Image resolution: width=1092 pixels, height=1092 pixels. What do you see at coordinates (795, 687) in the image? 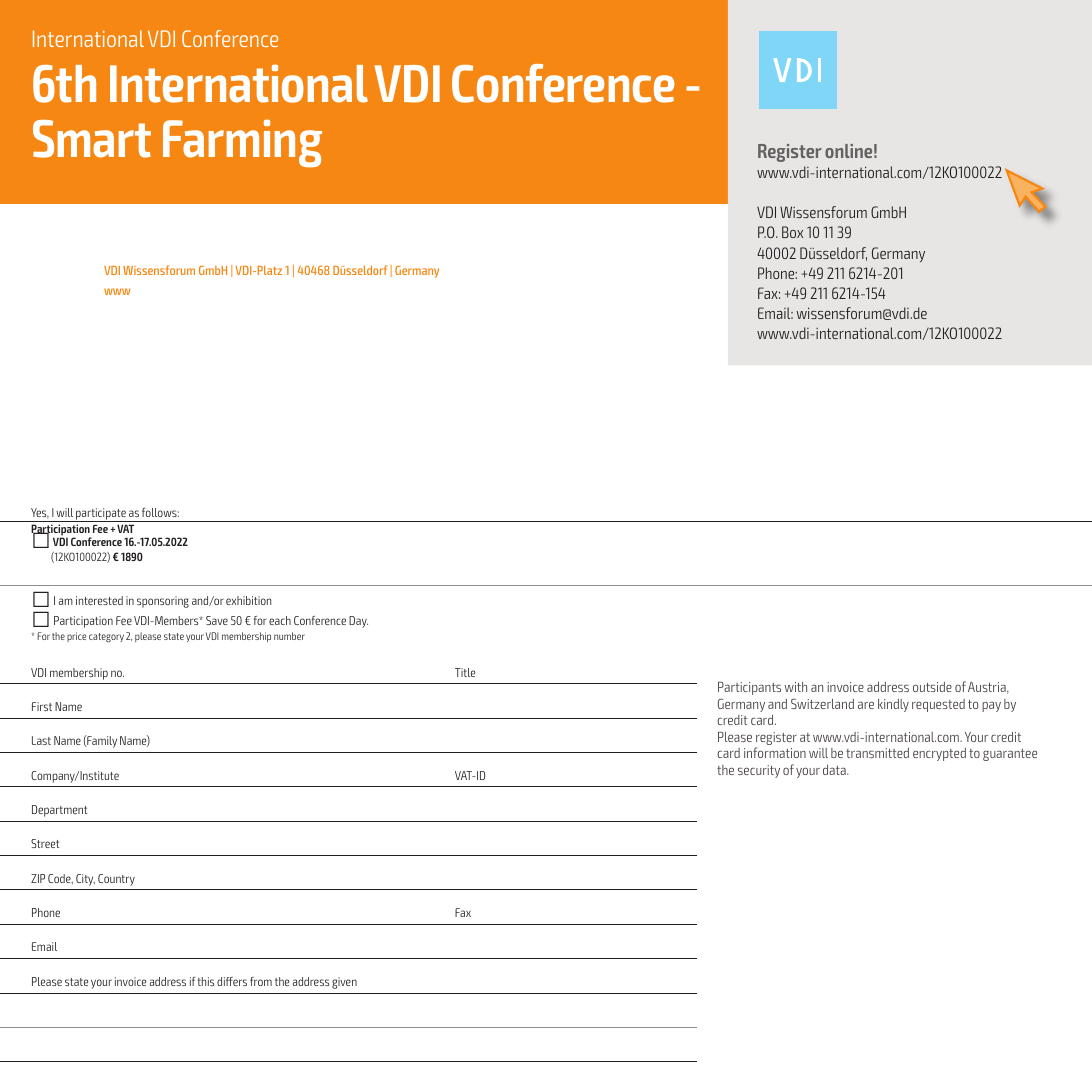
I see `with` at bounding box center [795, 687].
